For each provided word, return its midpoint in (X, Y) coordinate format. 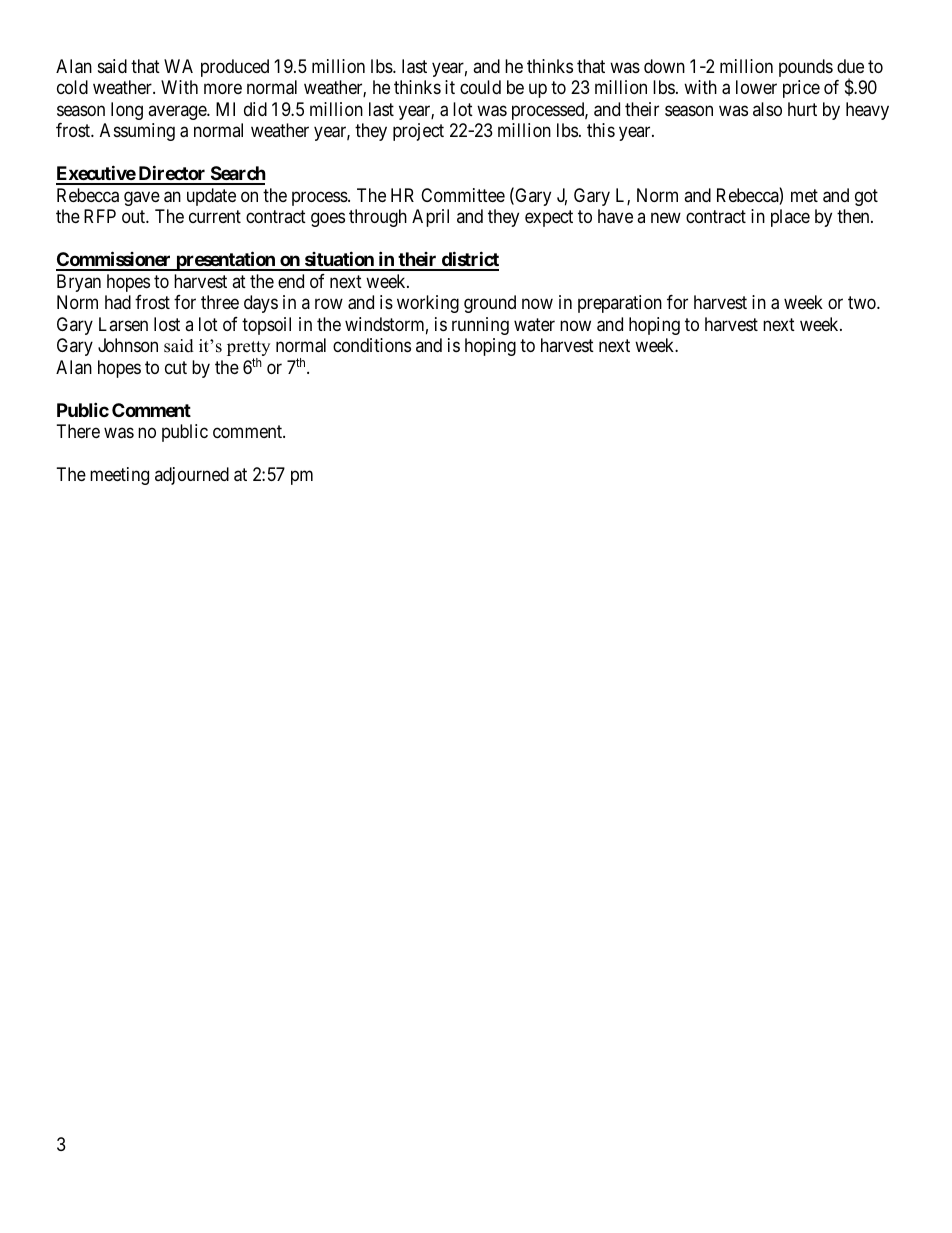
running (480, 326)
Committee (463, 195)
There (78, 431)
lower (756, 87)
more (223, 89)
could (480, 87)
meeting (119, 476)
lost (167, 324)
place (790, 218)
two (863, 302)
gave (142, 198)
